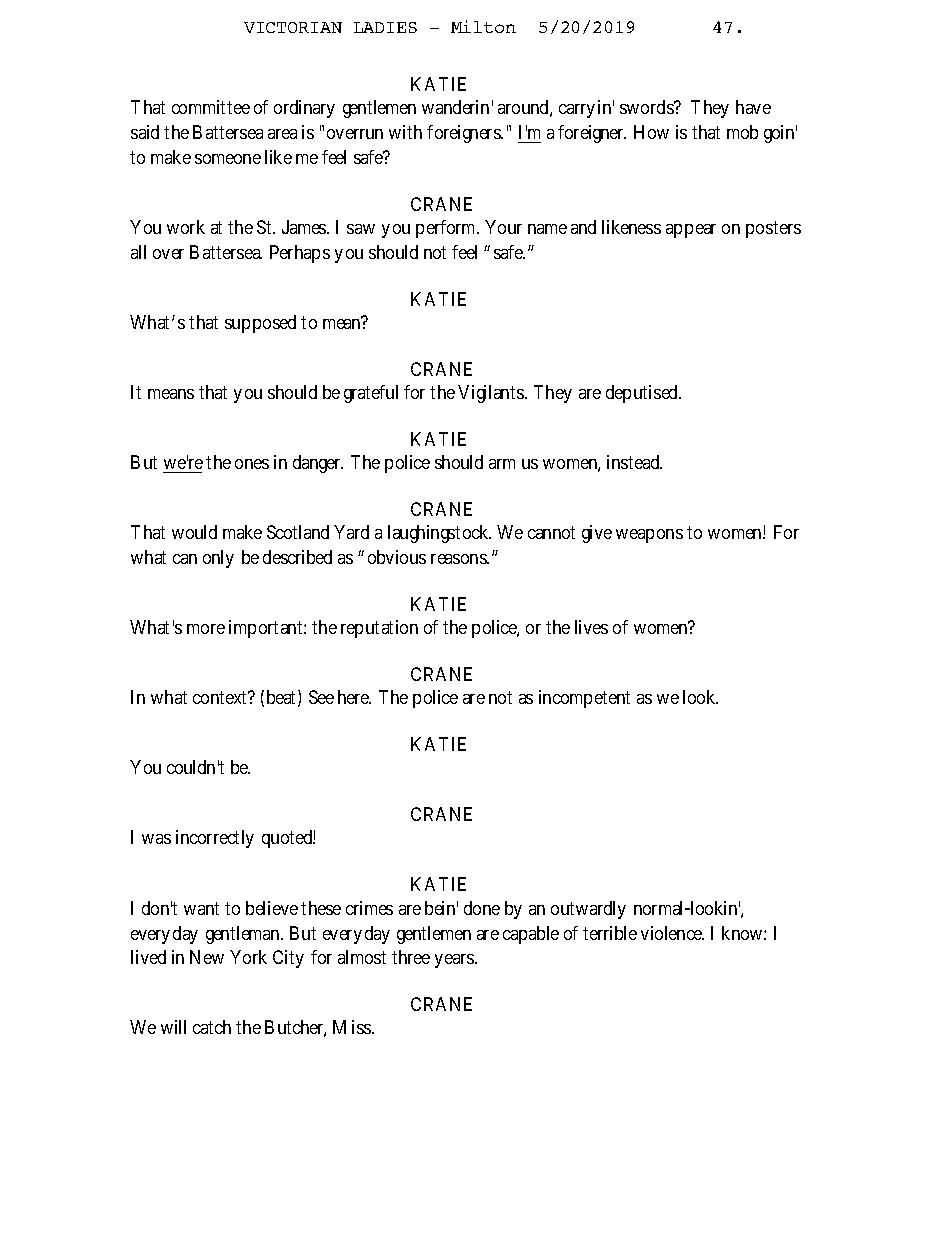 This image has height=1233, width=952. I want to click on years, so click(455, 961).
